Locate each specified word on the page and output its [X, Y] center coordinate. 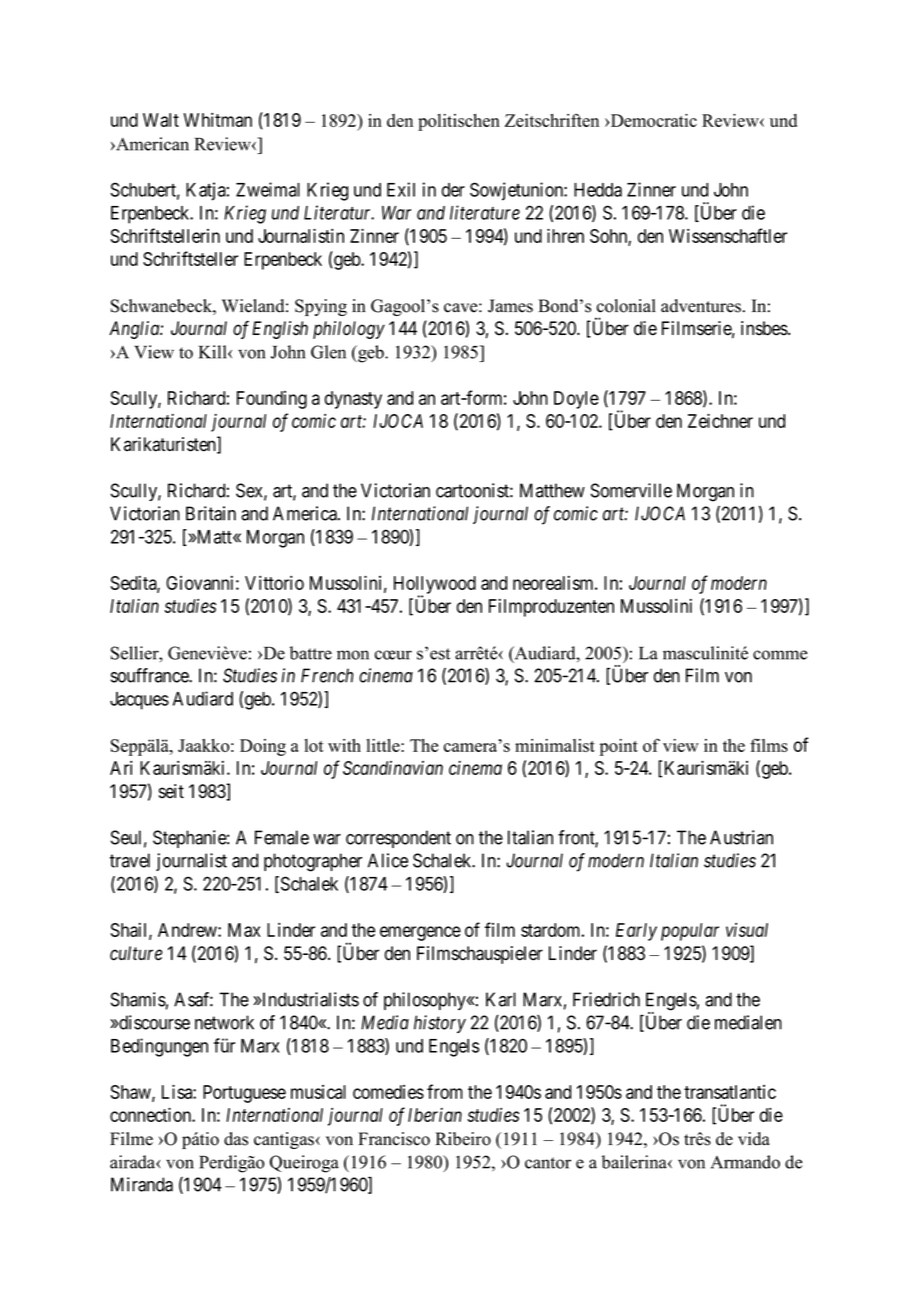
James [510, 306]
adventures [701, 306]
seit [171, 791]
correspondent [398, 839]
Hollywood [435, 586]
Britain [211, 513]
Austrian [741, 837]
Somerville [631, 490]
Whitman [218, 120]
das [236, 1139]
